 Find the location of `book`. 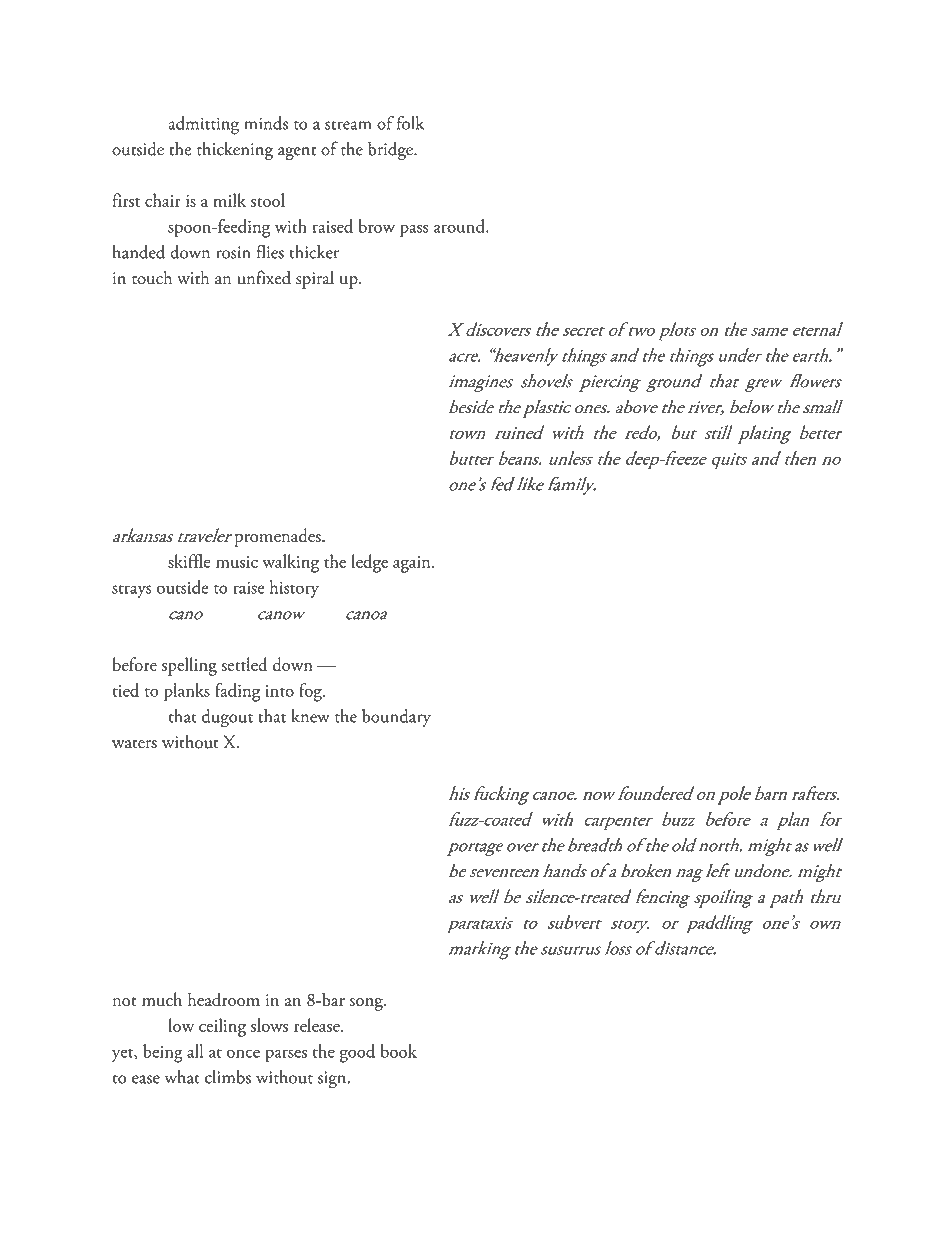

book is located at coordinates (399, 1051).
